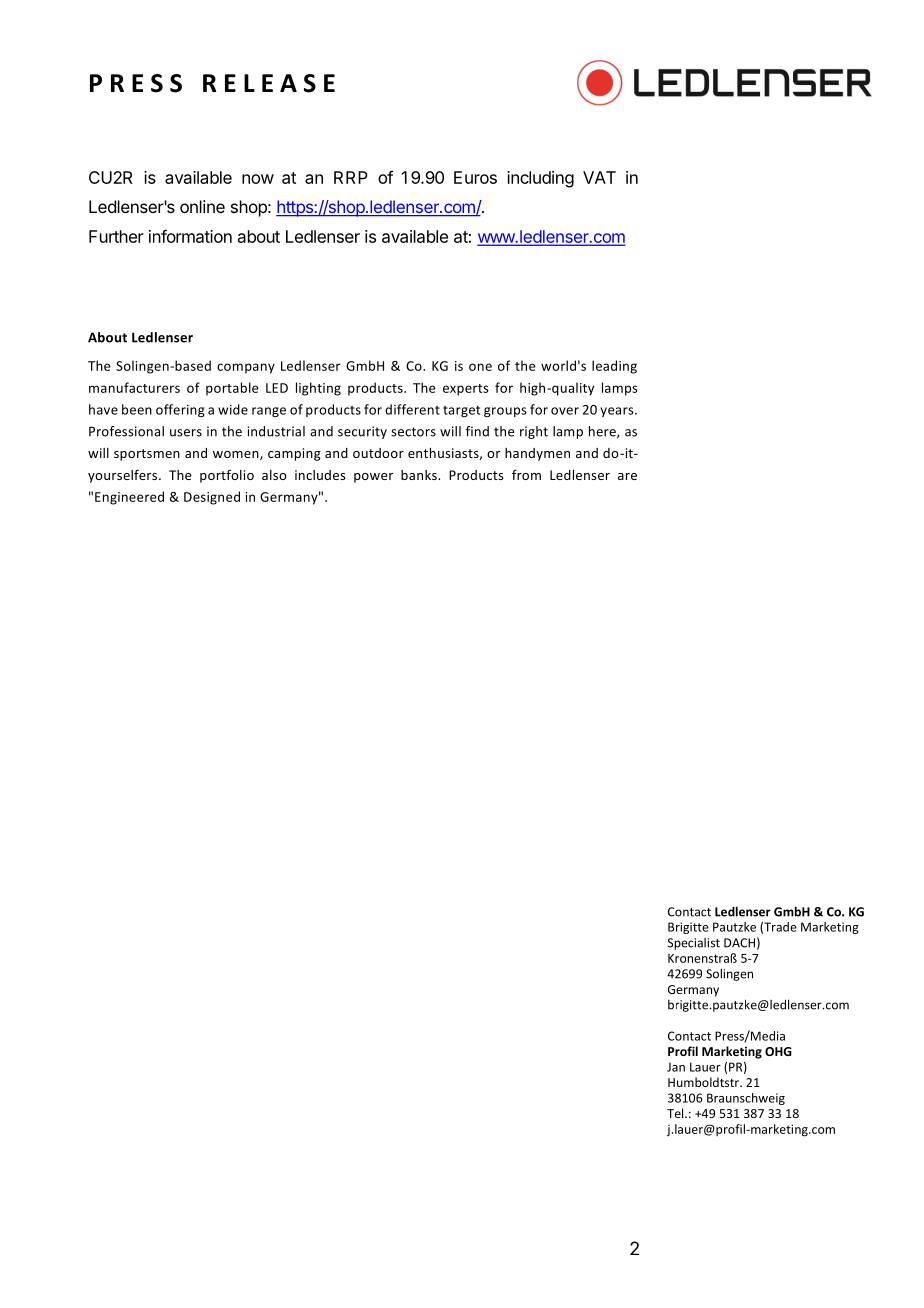 This page has height=1308, width=924. What do you see at coordinates (627, 476) in the page?
I see `are` at bounding box center [627, 476].
